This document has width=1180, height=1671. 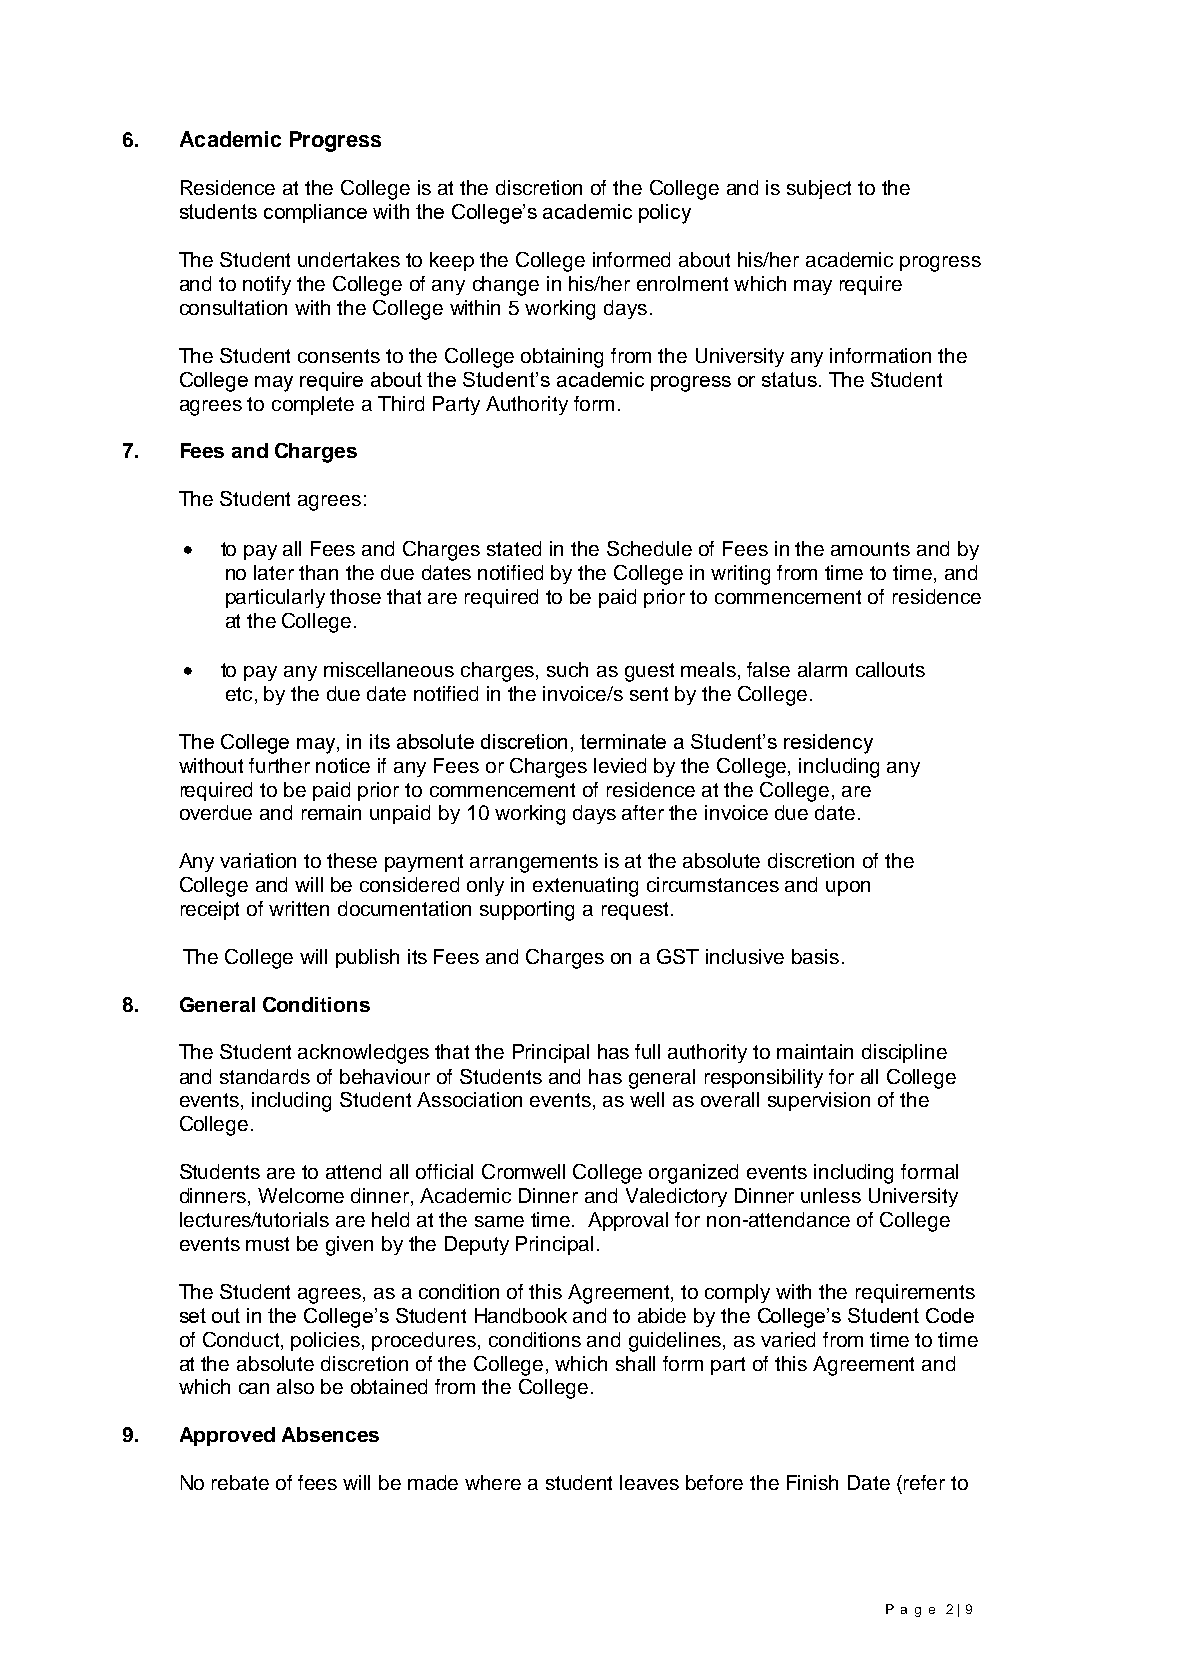 I want to click on upon, so click(x=848, y=888).
